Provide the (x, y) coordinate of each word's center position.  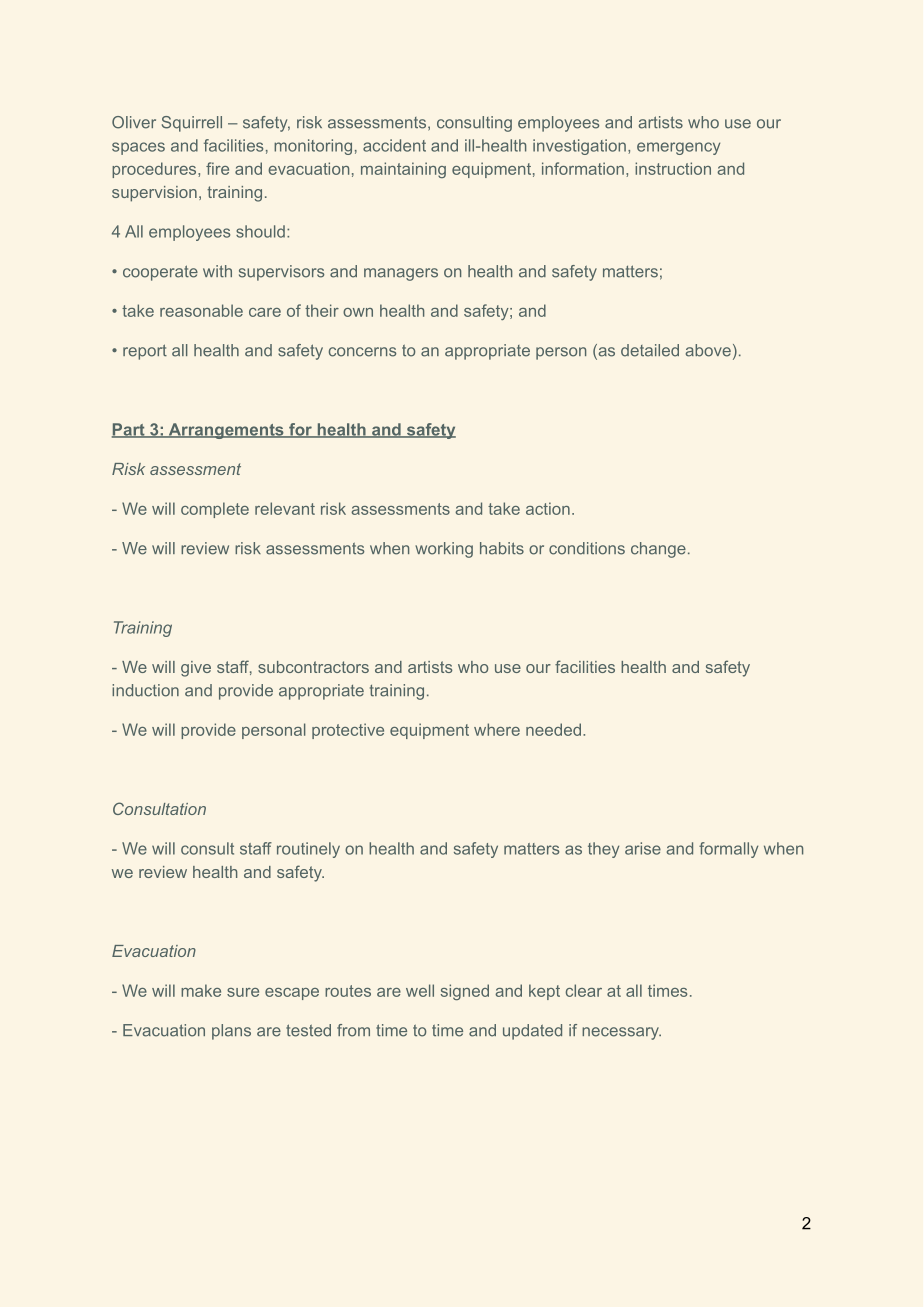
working (444, 550)
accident (394, 145)
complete (215, 510)
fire (217, 168)
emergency (678, 148)
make (201, 990)
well (420, 990)
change (658, 550)
